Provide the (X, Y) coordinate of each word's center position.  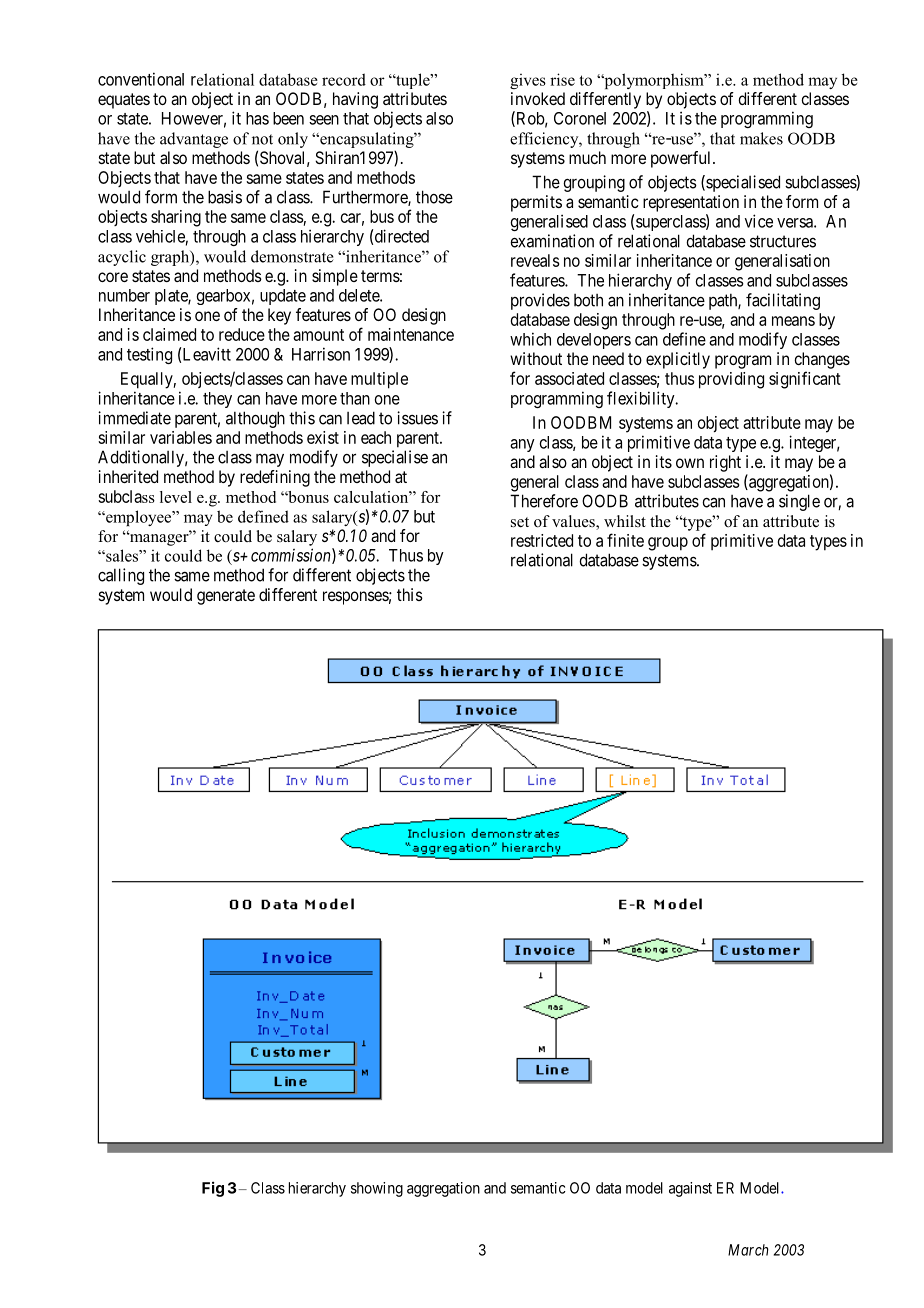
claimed (169, 334)
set (520, 522)
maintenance (411, 334)
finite (625, 540)
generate (226, 597)
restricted (542, 540)
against (690, 1189)
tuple (413, 81)
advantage (194, 140)
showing (377, 1189)
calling (121, 576)
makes (761, 138)
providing (731, 380)
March (748, 1250)
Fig (213, 1189)
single (799, 502)
